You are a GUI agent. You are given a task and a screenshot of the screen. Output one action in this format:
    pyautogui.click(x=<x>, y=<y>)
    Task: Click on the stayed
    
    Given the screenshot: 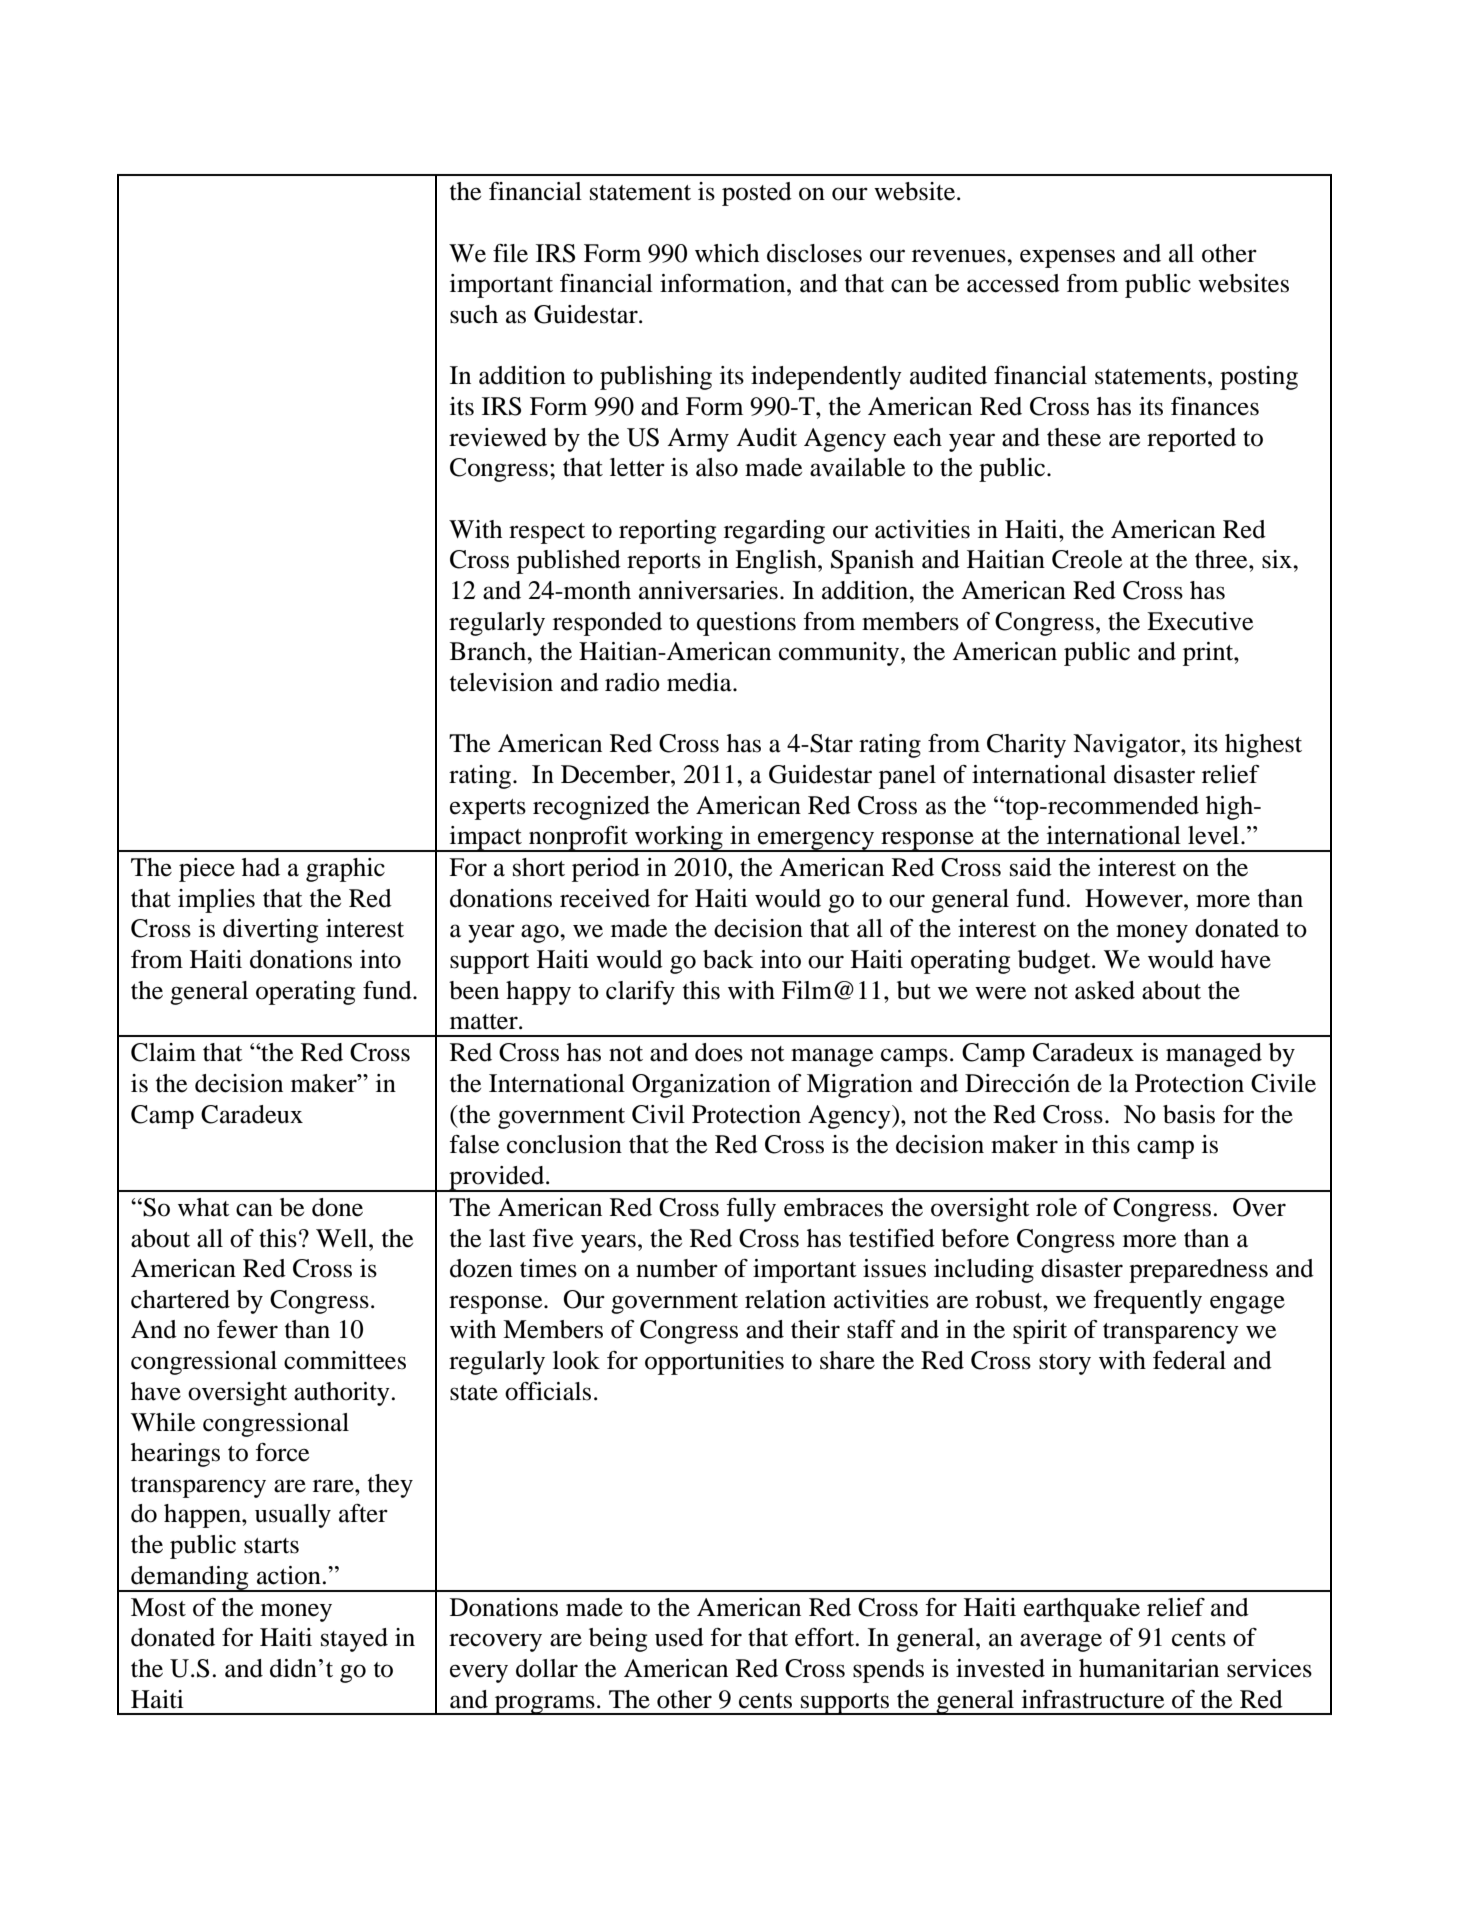 What is the action you would take?
    pyautogui.click(x=354, y=1640)
